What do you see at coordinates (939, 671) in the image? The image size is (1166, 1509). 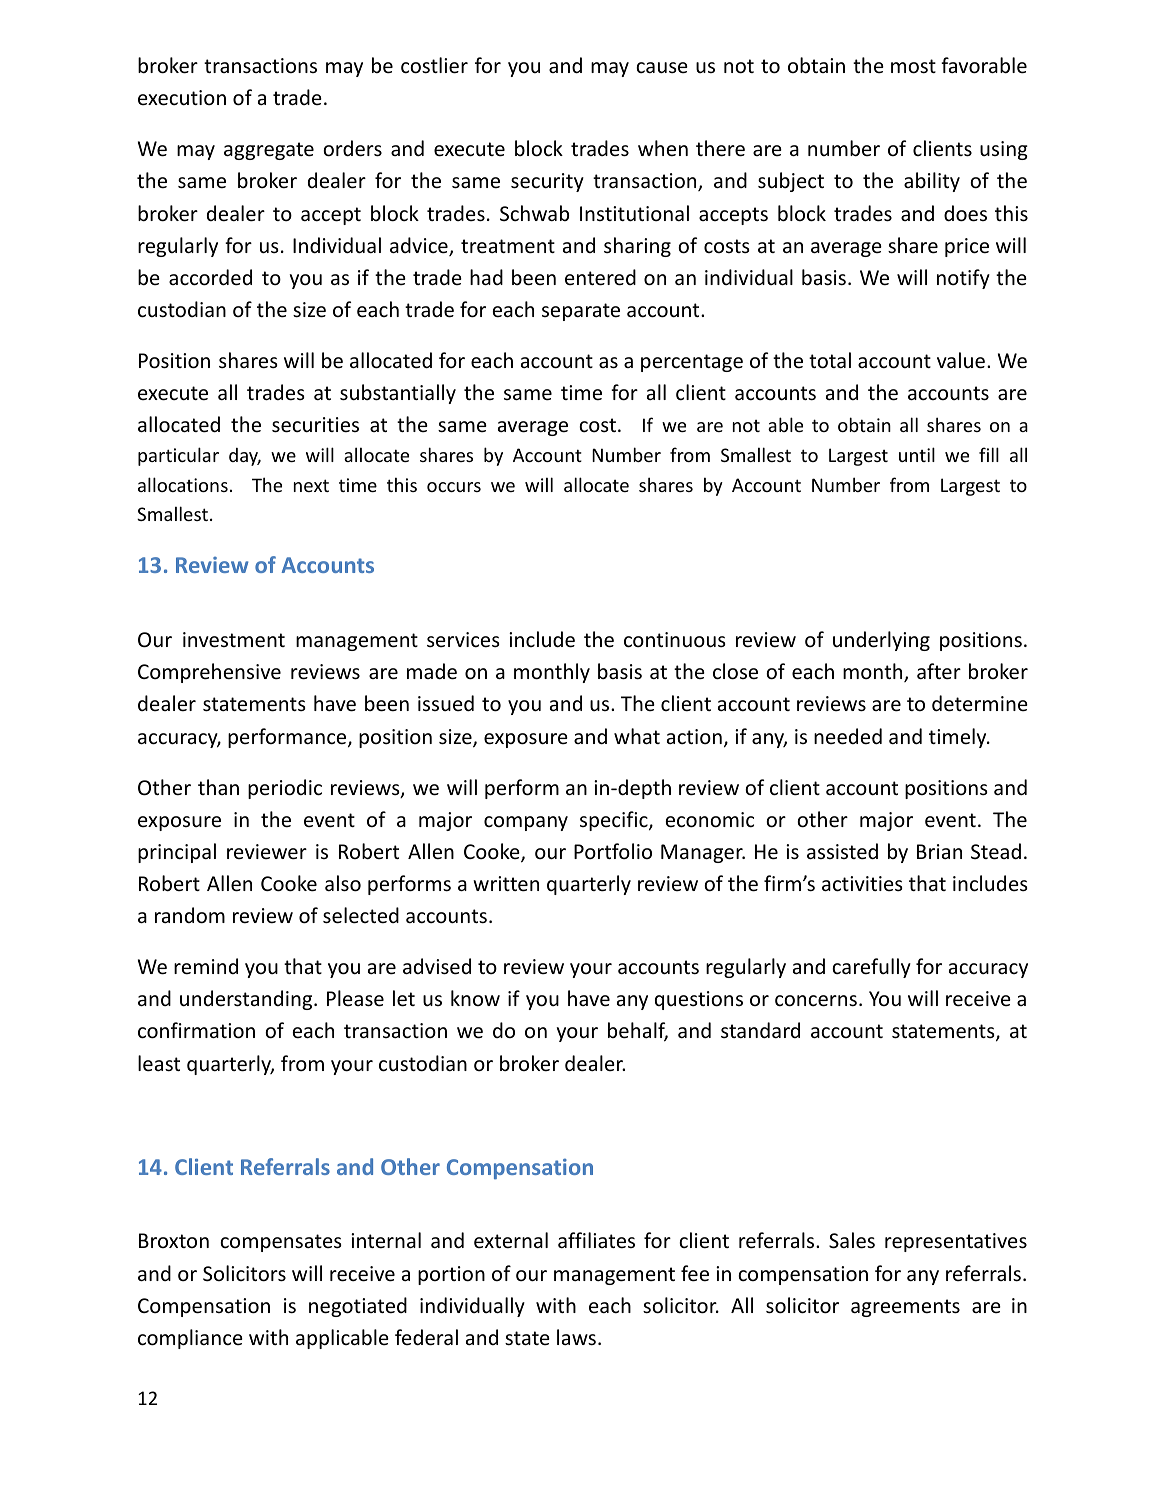 I see `after` at bounding box center [939, 671].
